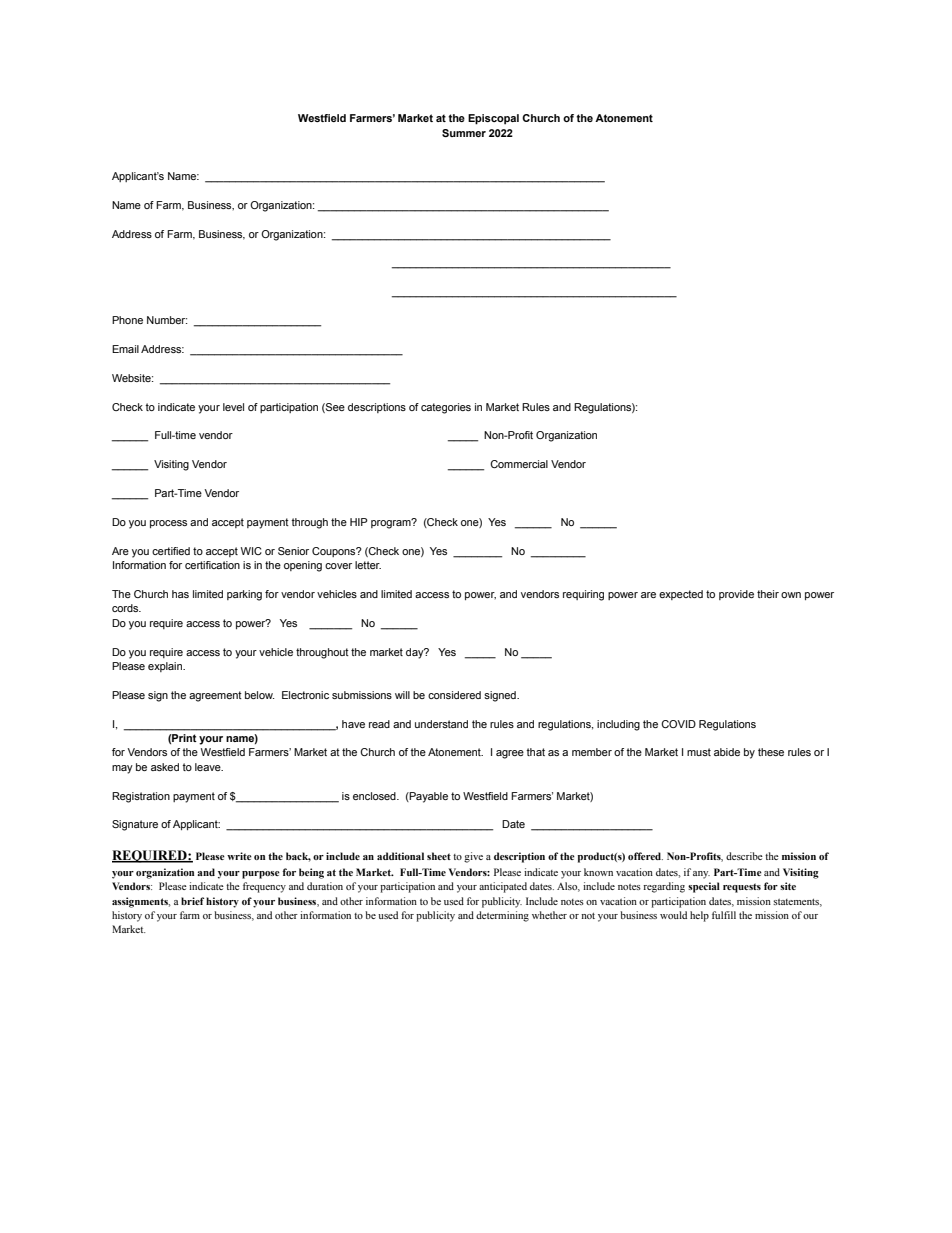 This document has width=952, height=1233. Describe the element at coordinates (446, 408) in the document. I see `categories` at that location.
